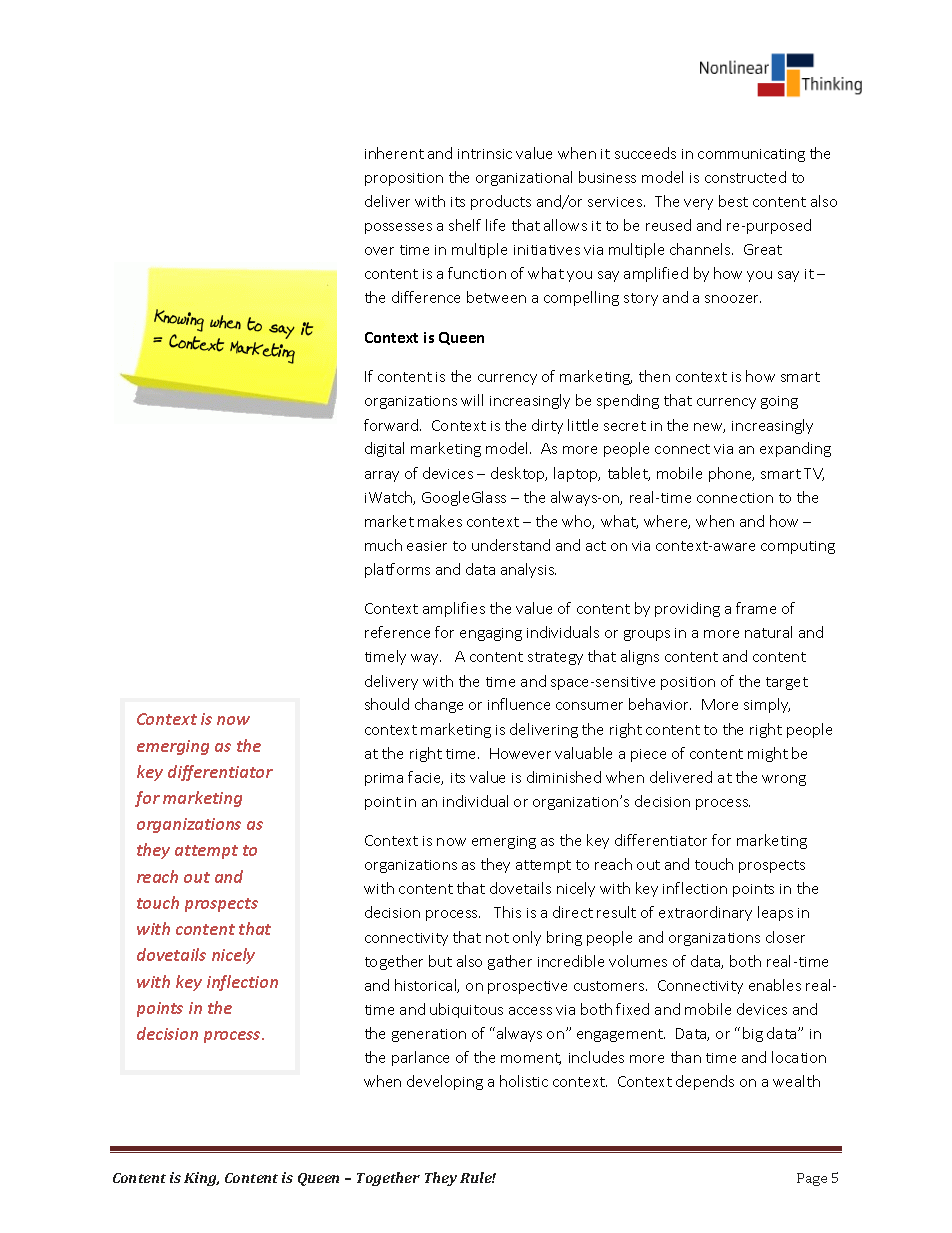 Image resolution: width=952 pixels, height=1233 pixels. What do you see at coordinates (394, 153) in the document?
I see `inherent` at bounding box center [394, 153].
